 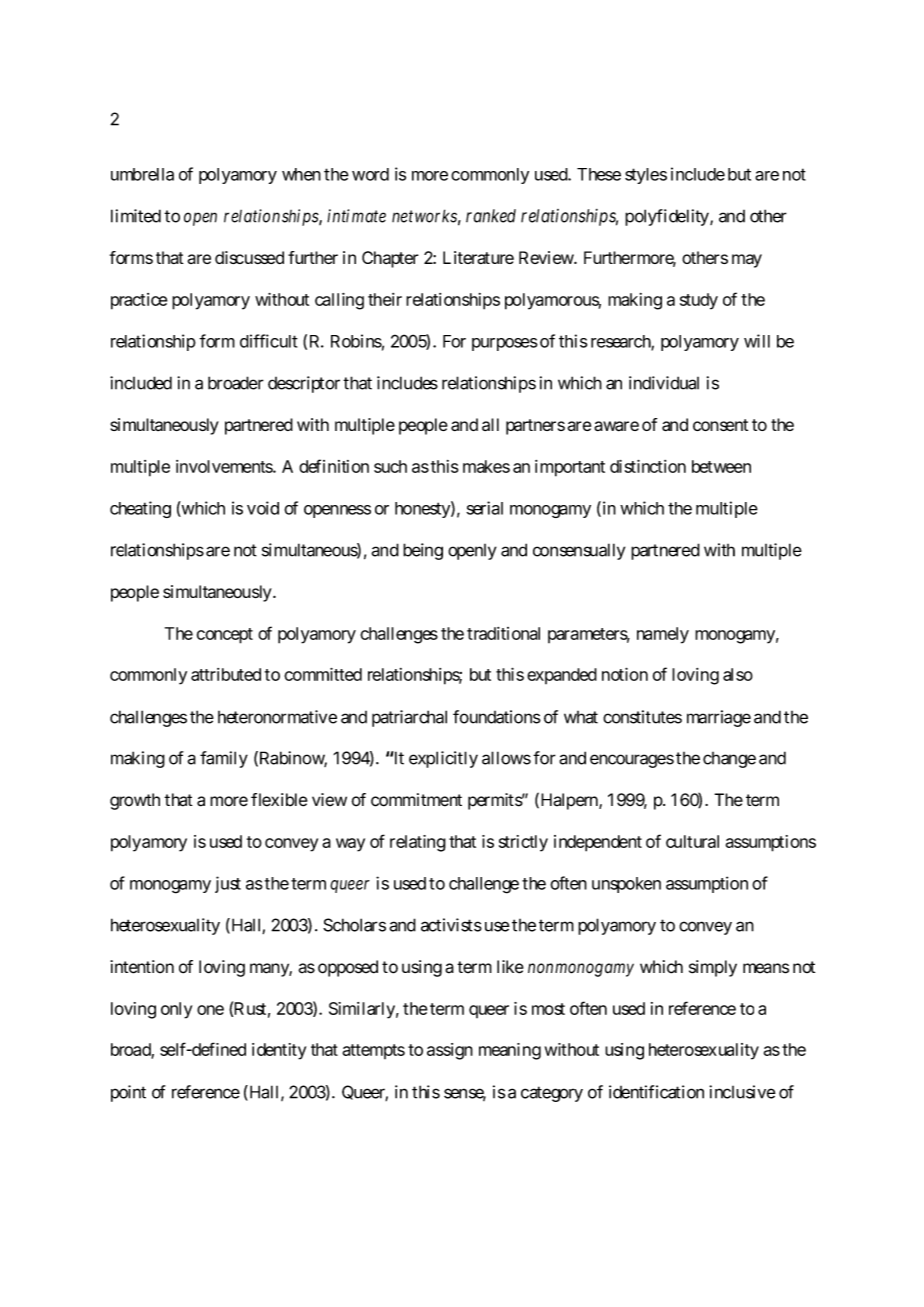 I want to click on identity, so click(x=279, y=1051).
